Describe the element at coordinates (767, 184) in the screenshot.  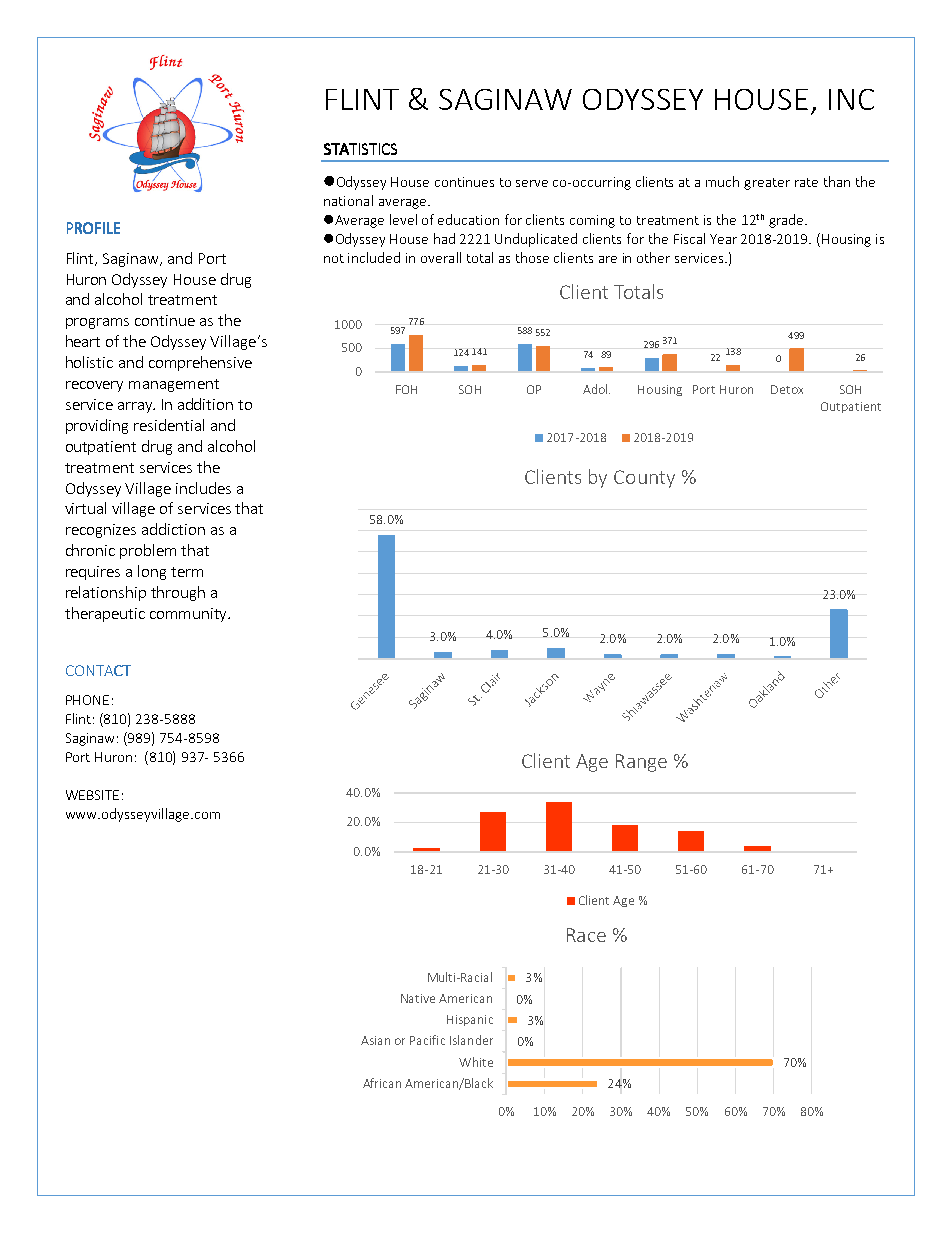
I see `greater` at that location.
